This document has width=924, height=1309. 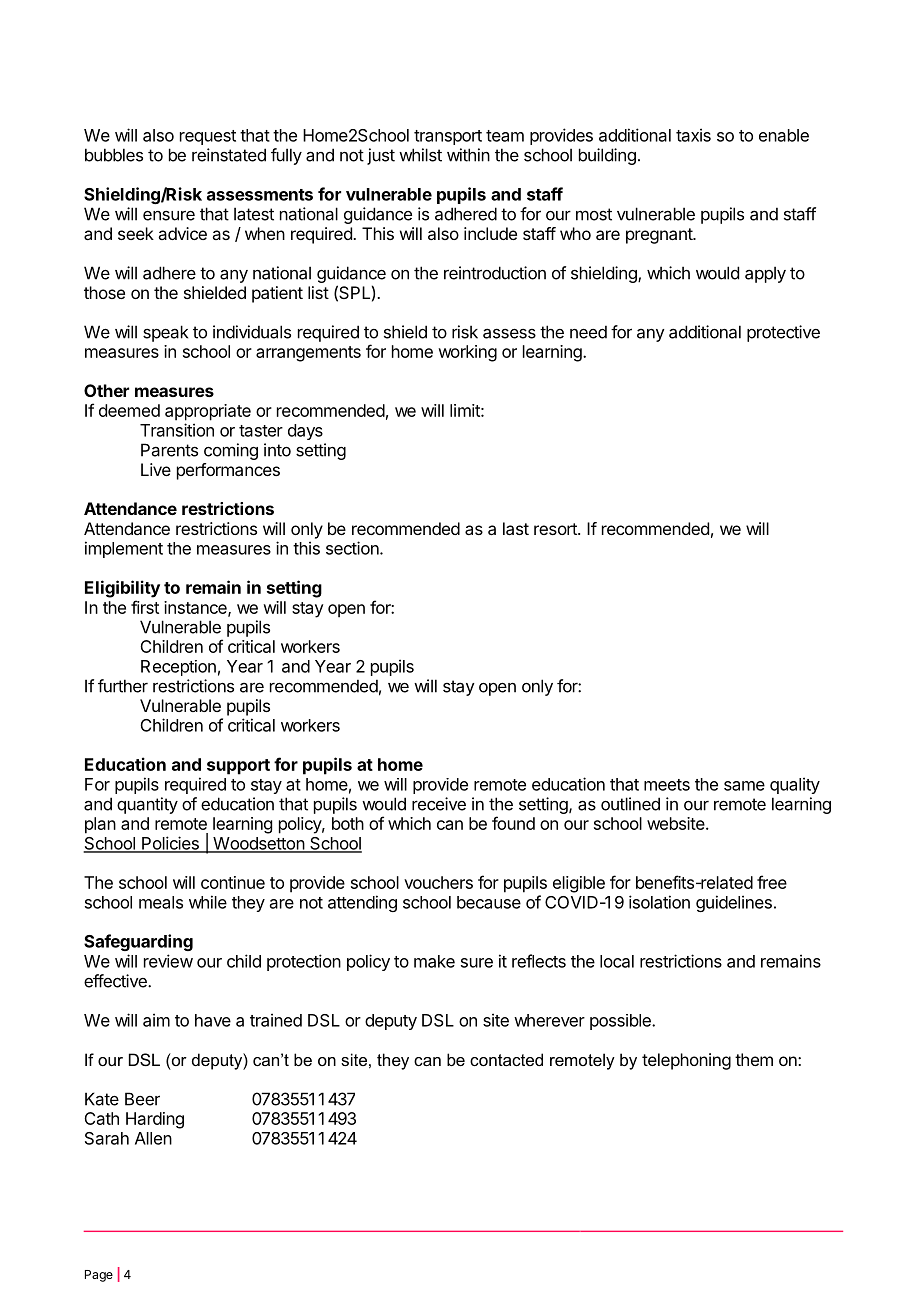 I want to click on contacted, so click(x=506, y=1059).
